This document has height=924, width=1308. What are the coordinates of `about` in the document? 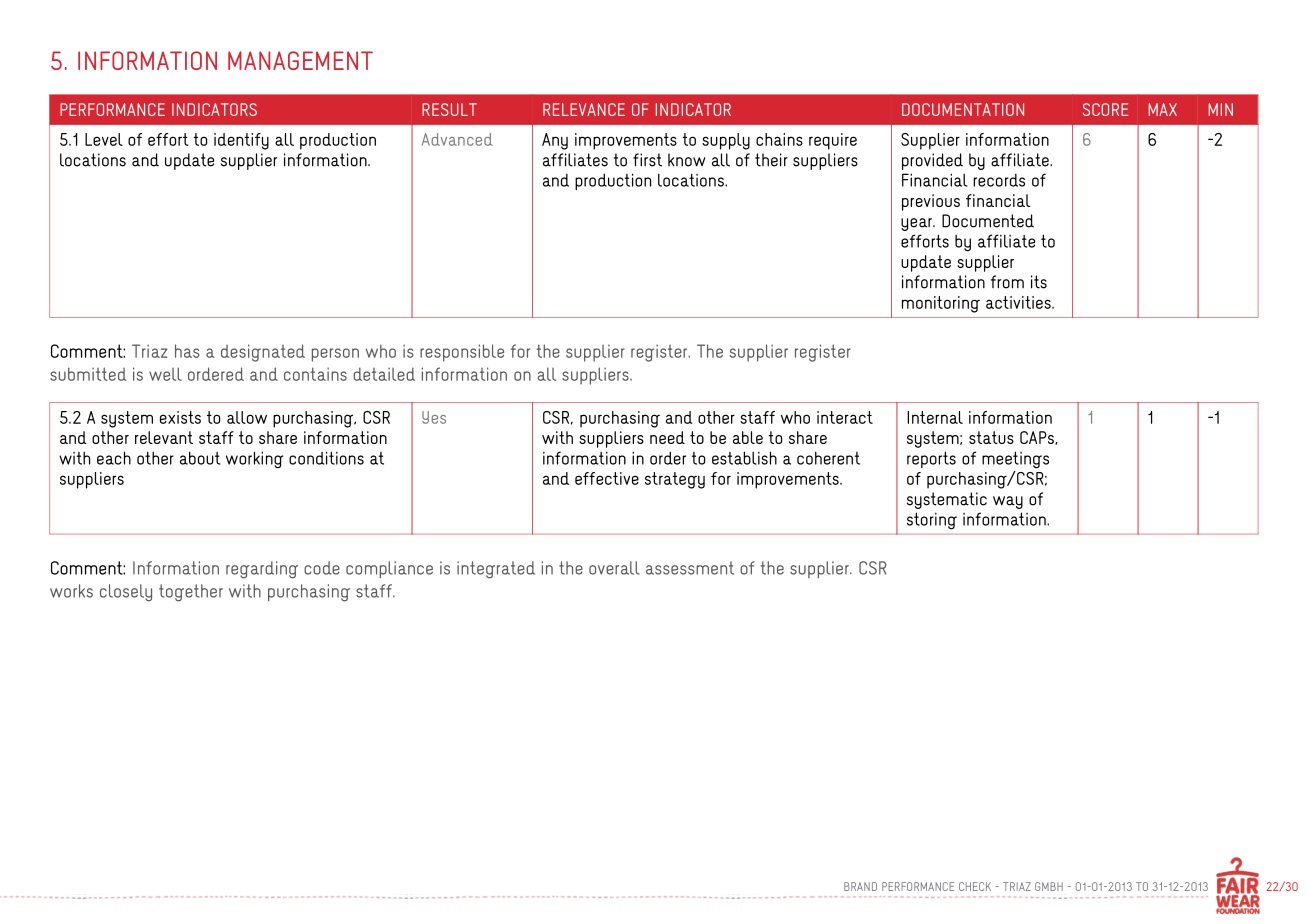 It's located at (200, 458).
